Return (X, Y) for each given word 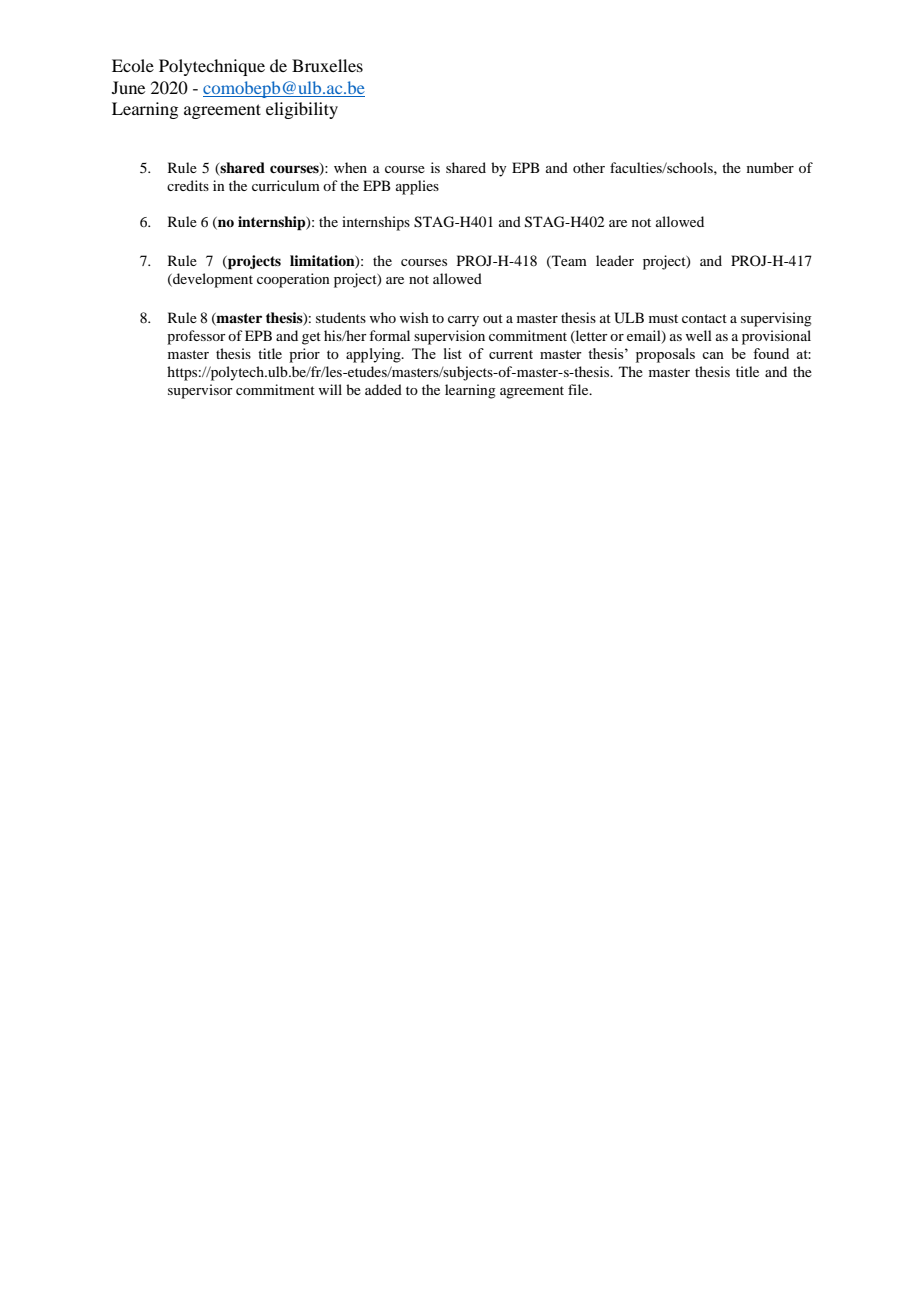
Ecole (133, 65)
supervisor (200, 391)
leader (615, 260)
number (770, 167)
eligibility (302, 110)
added (383, 389)
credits (188, 185)
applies (417, 187)
